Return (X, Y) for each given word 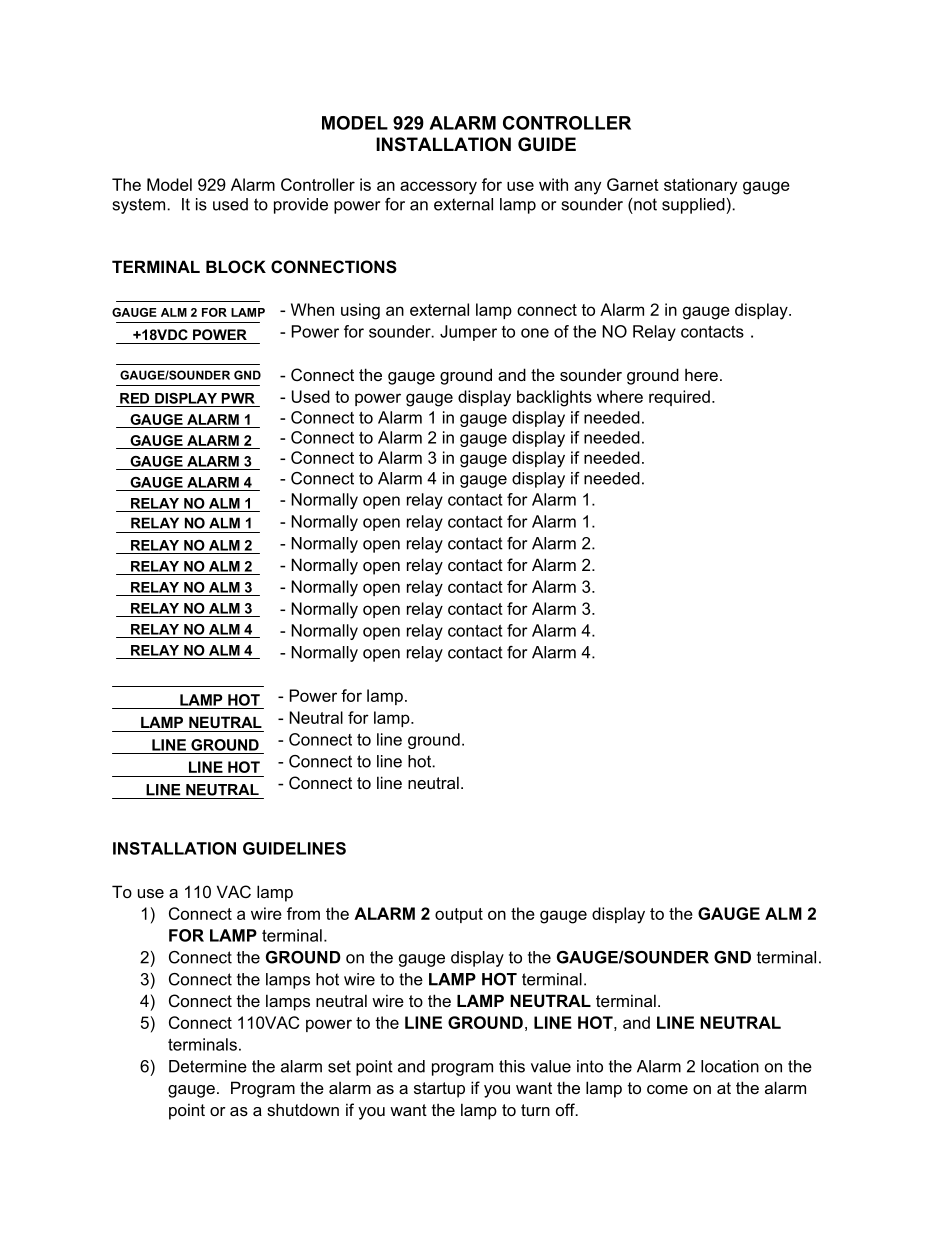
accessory (438, 188)
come (667, 1089)
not (645, 204)
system (140, 206)
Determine (208, 1066)
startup (439, 1090)
